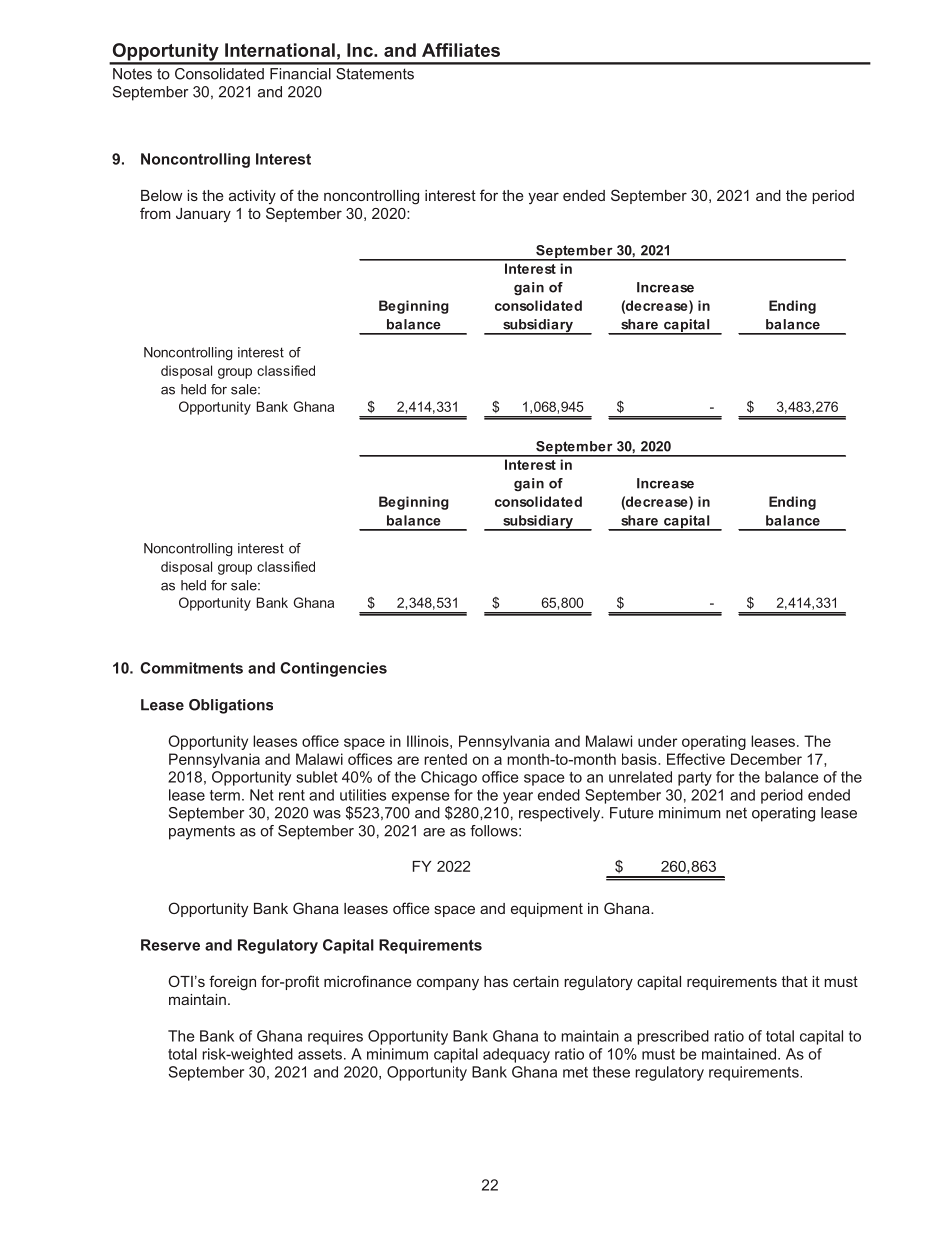 The width and height of the image is (952, 1233). What do you see at coordinates (203, 215) in the image?
I see `January` at bounding box center [203, 215].
